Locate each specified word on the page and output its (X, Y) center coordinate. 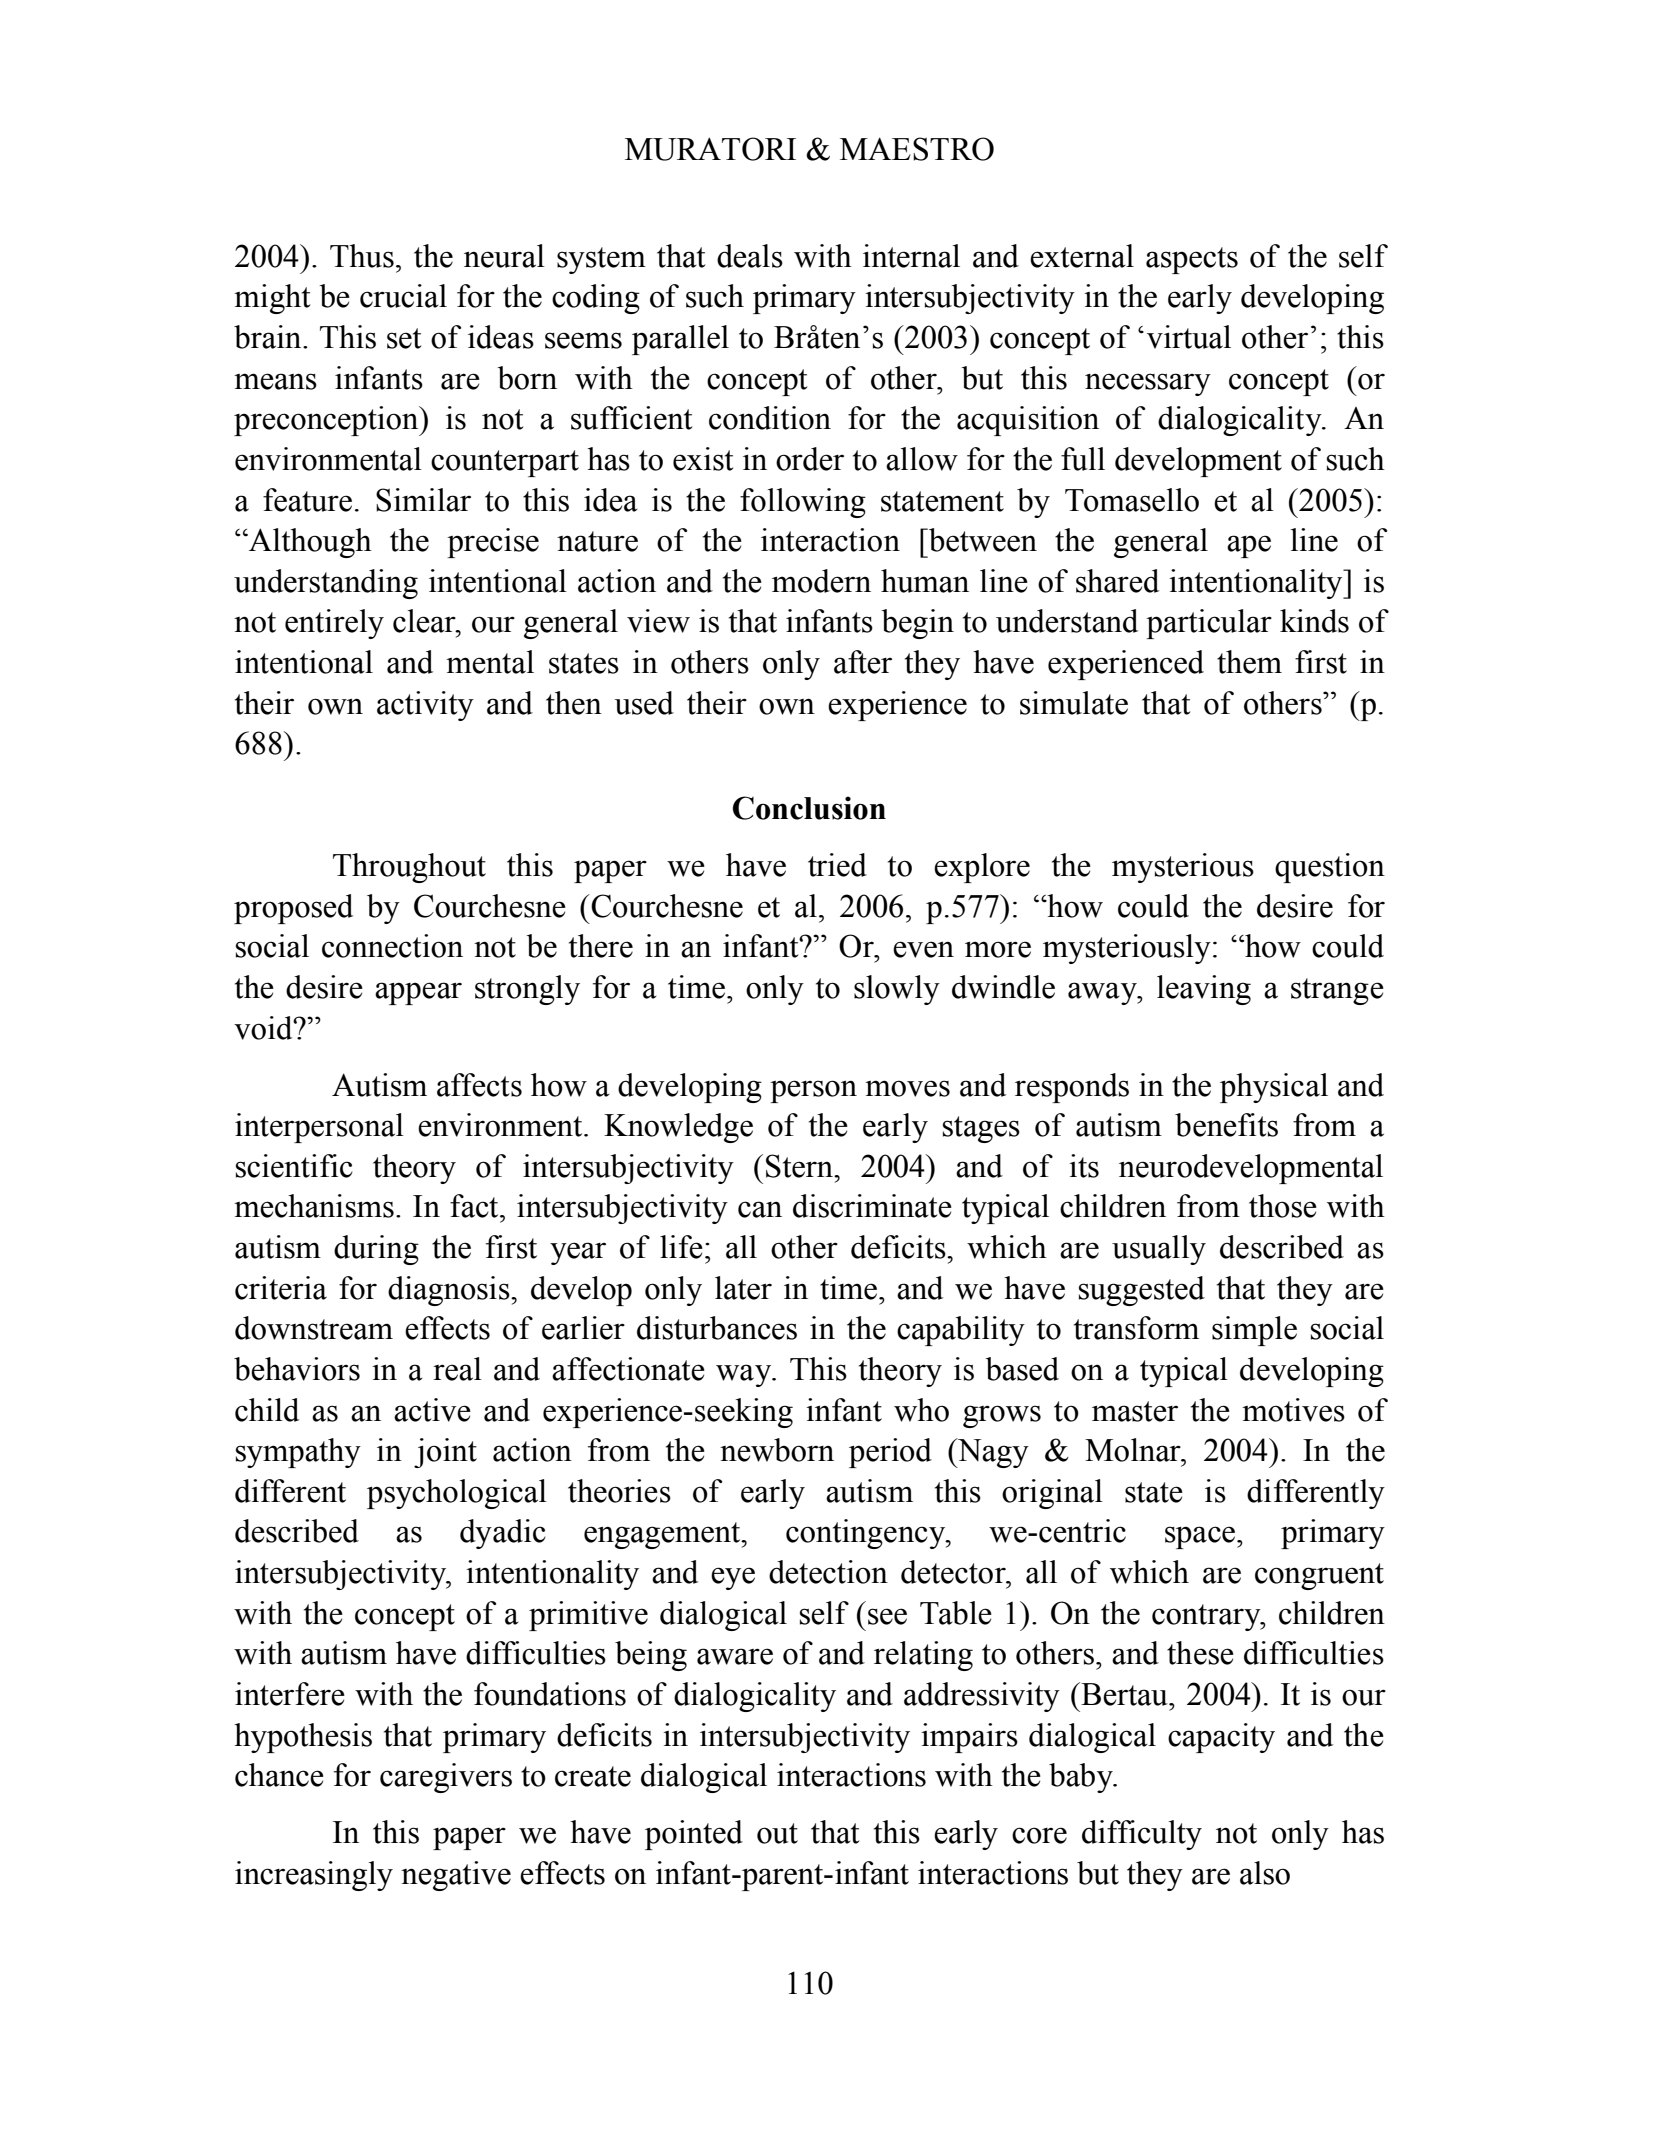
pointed (694, 1835)
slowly (897, 990)
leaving (1204, 990)
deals (750, 256)
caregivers (446, 1778)
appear (418, 993)
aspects (1192, 260)
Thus (362, 256)
